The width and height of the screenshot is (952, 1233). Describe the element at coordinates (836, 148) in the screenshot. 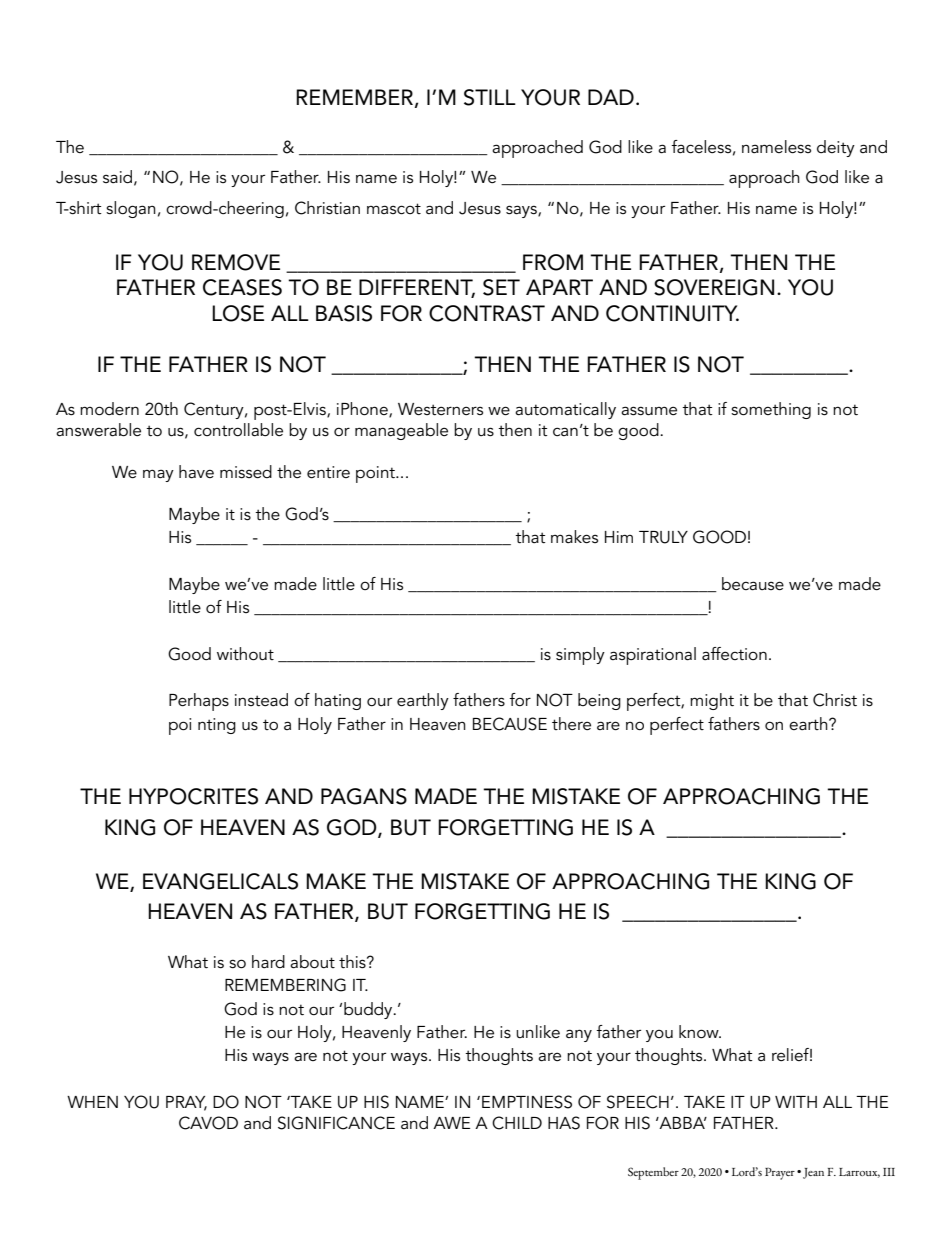

I see `deity` at that location.
